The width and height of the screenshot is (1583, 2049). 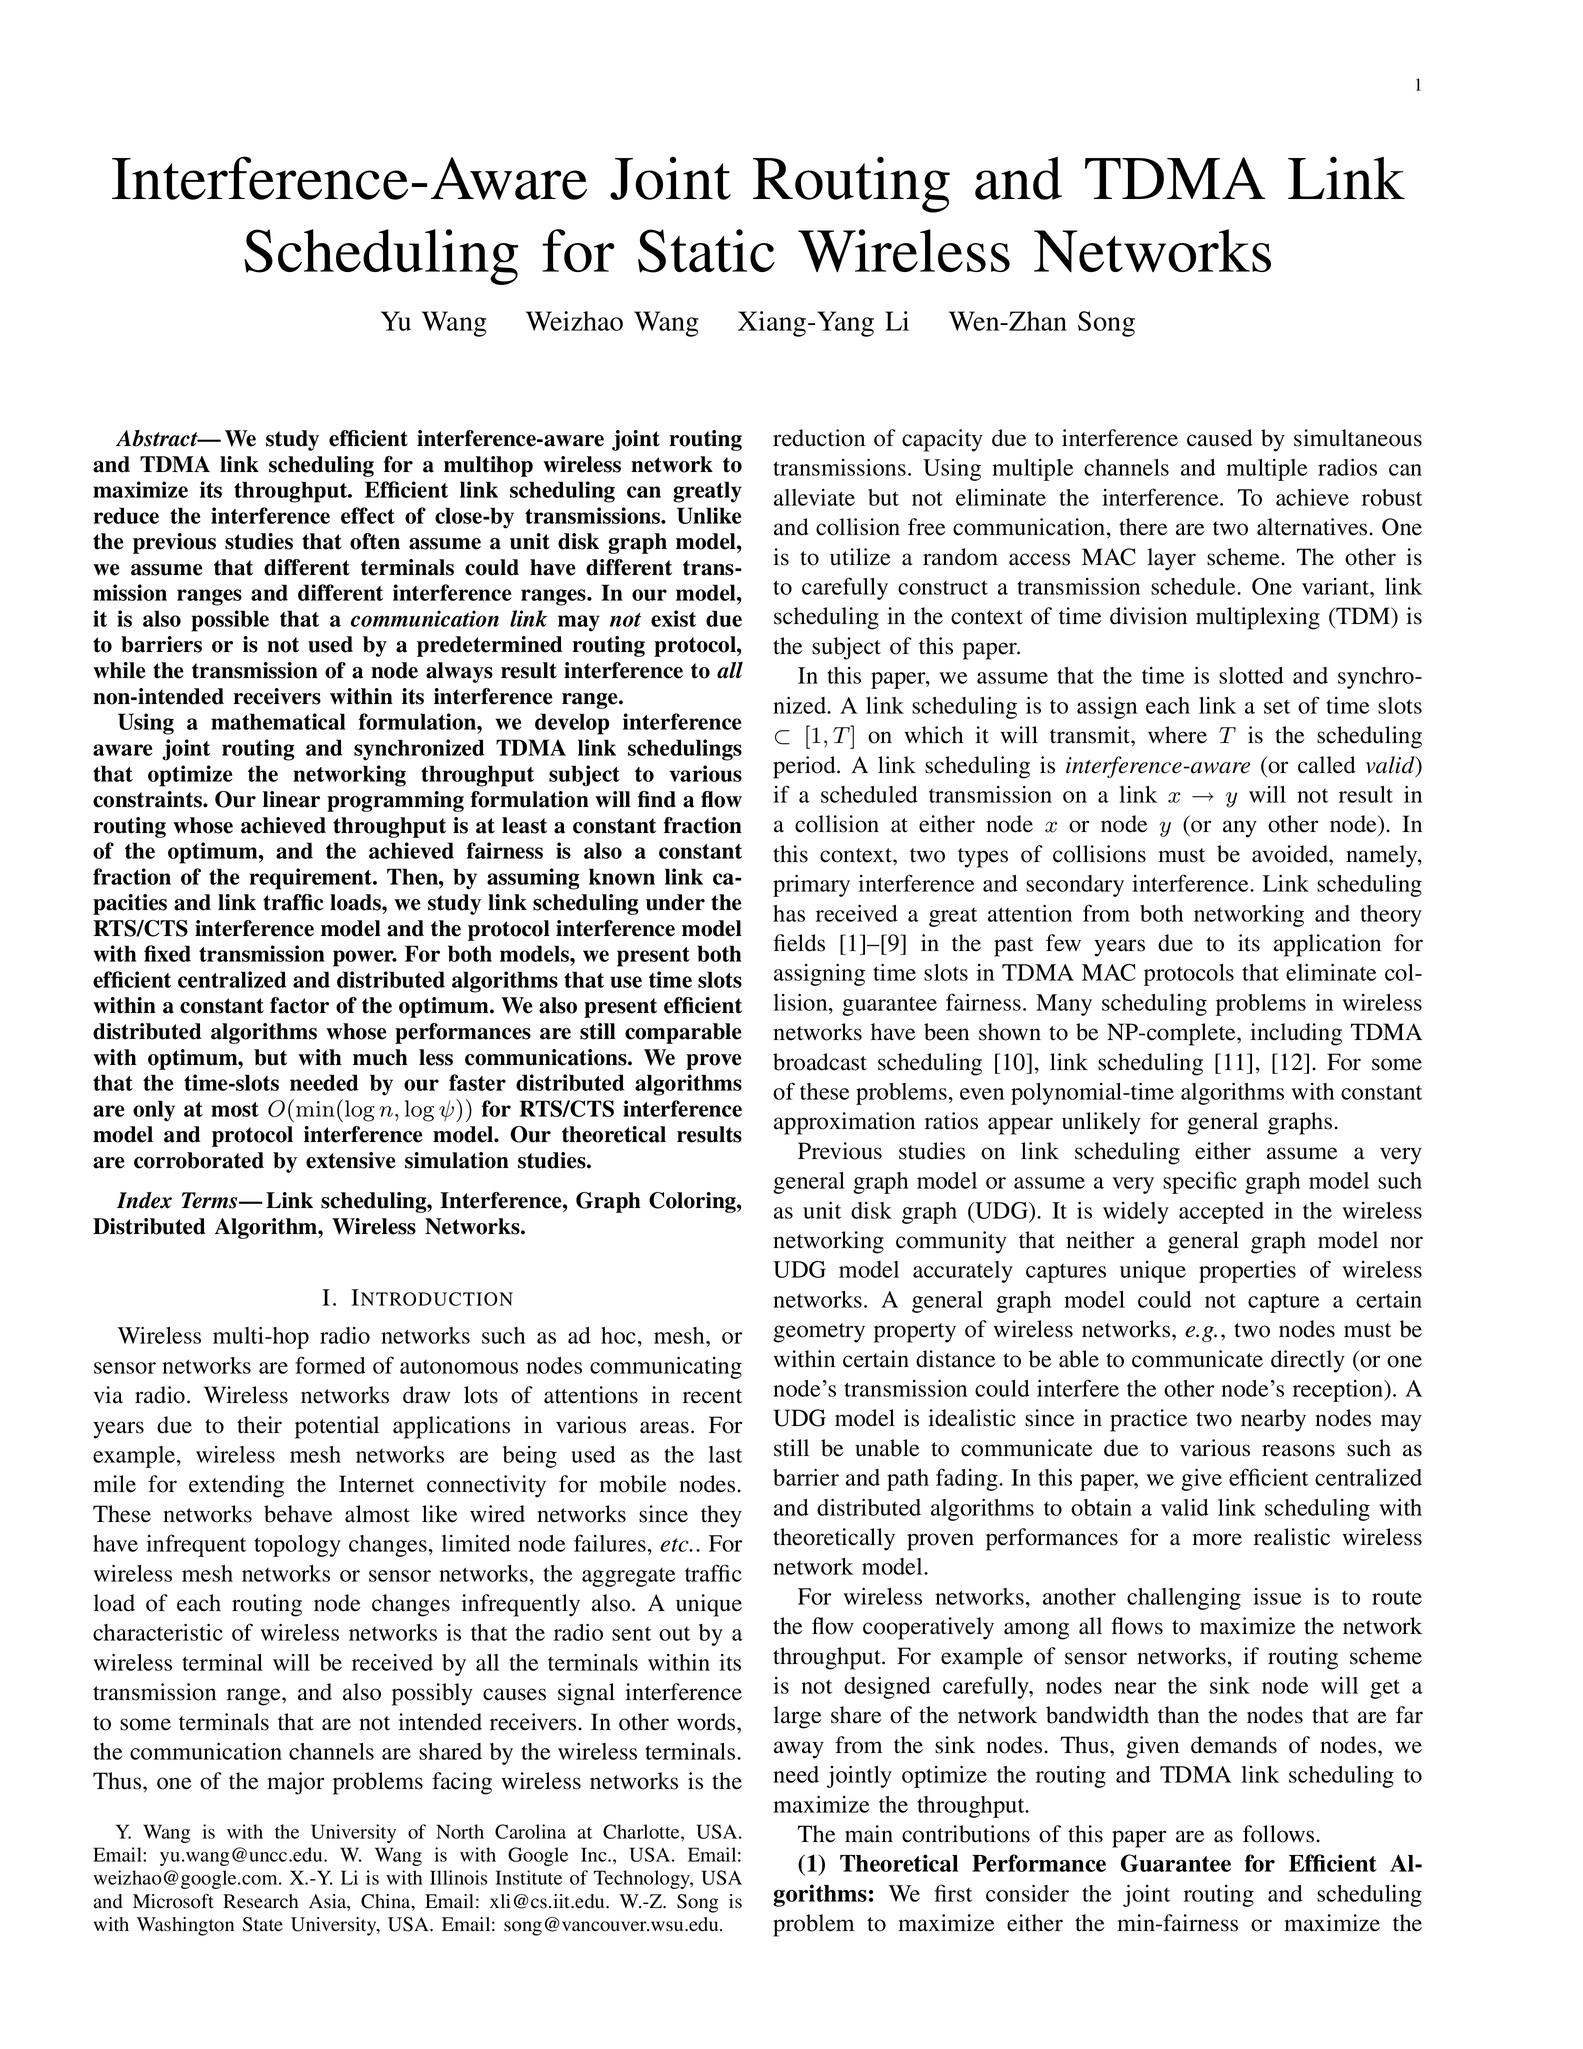 I want to click on Research, so click(x=260, y=1901).
